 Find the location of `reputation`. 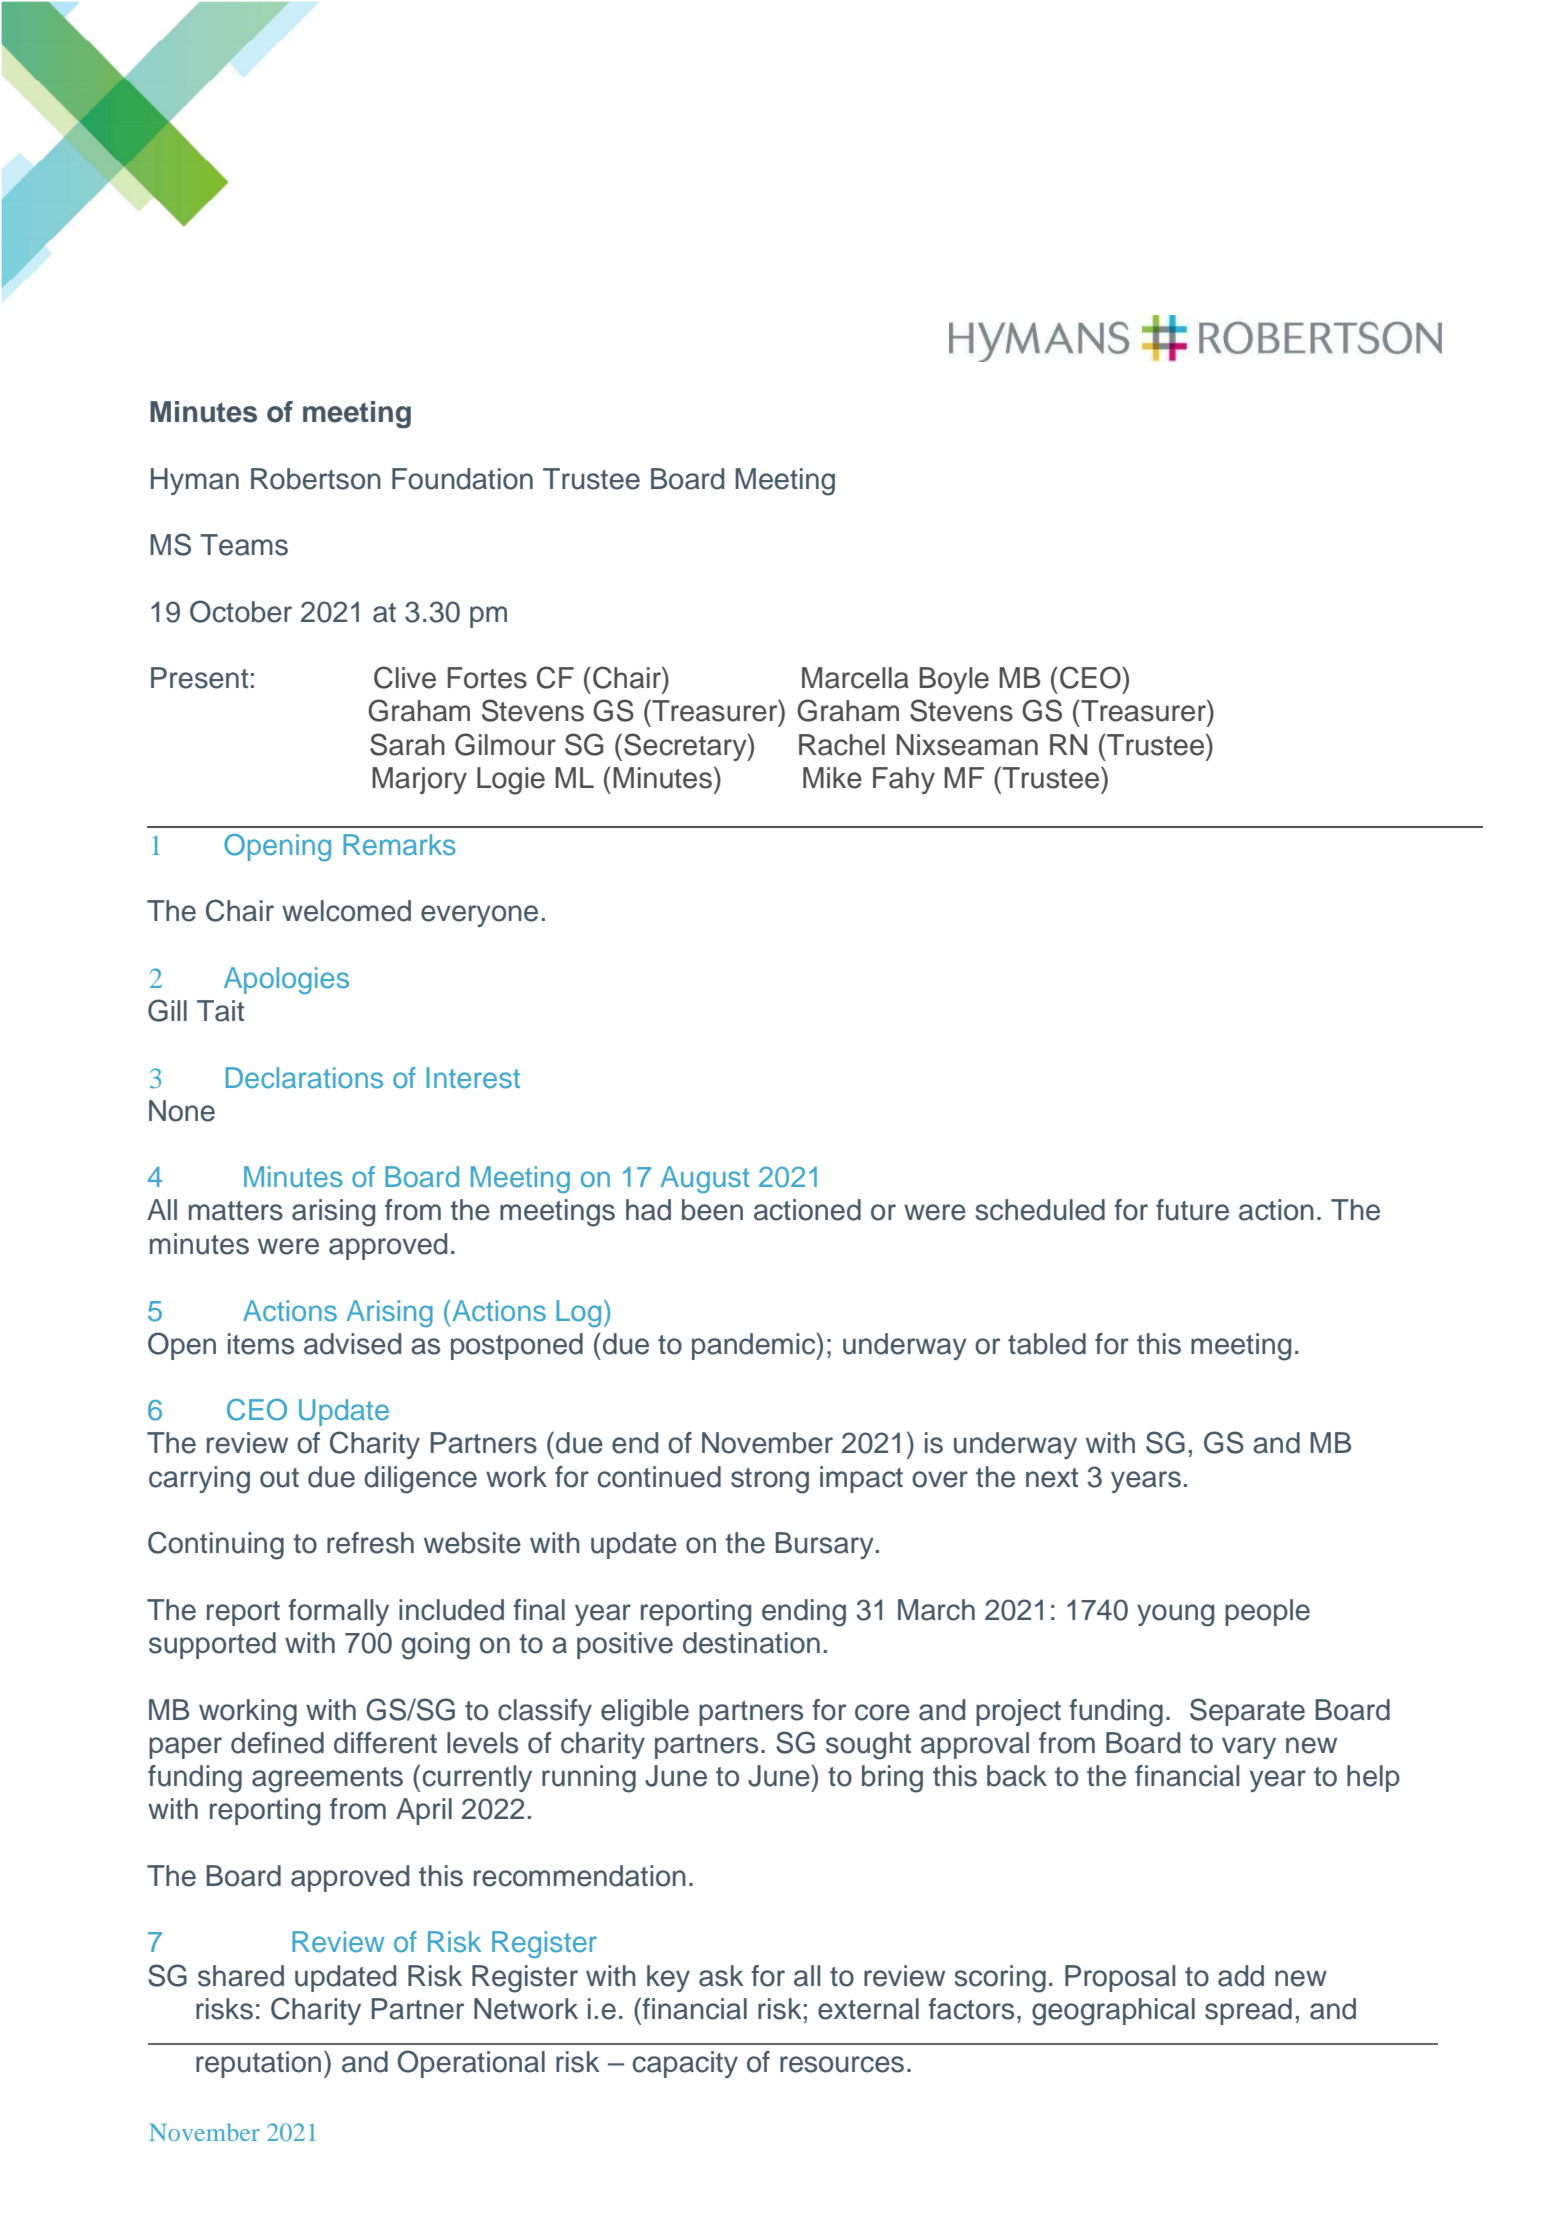

reputation is located at coordinates (258, 2064).
